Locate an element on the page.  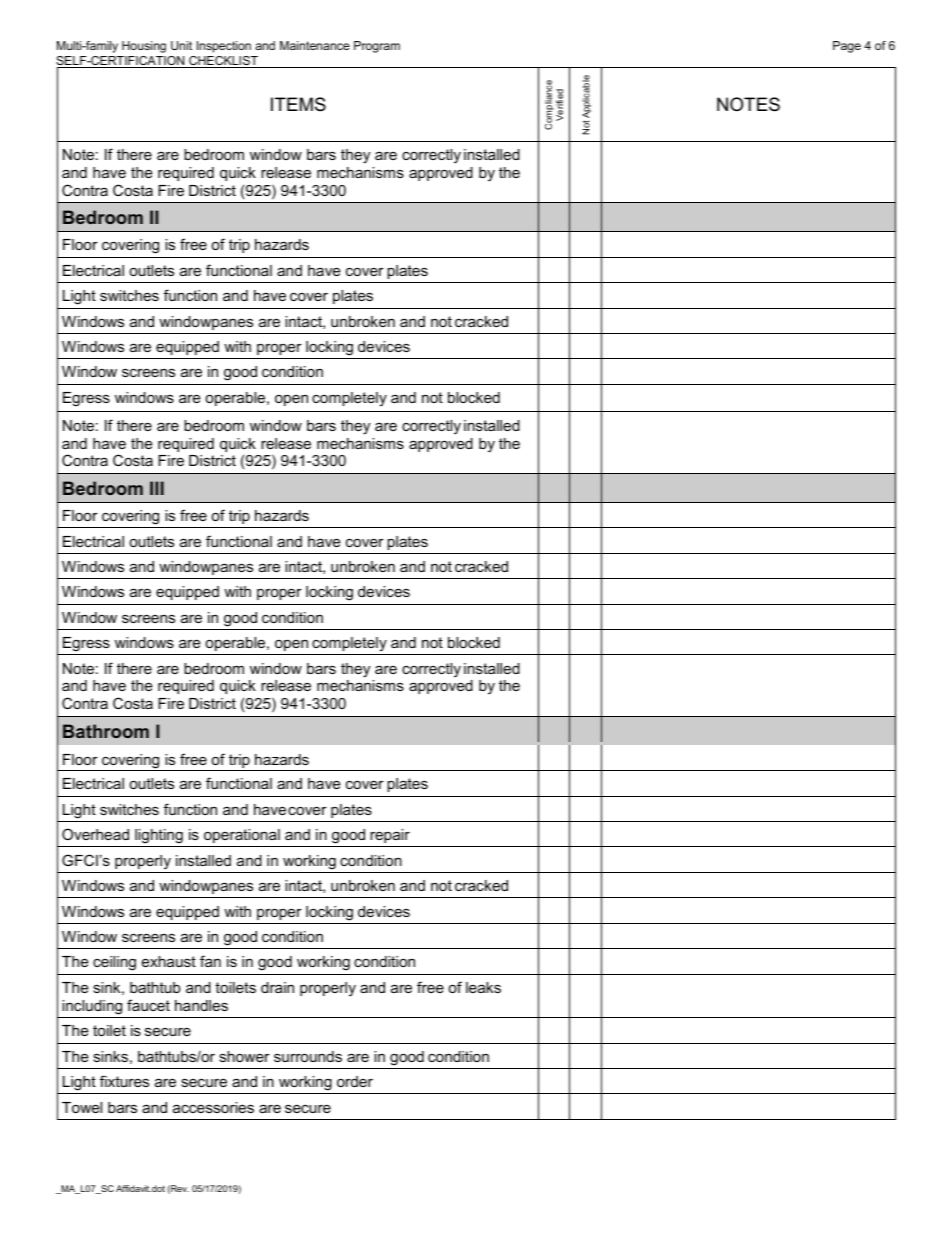
fixtures is located at coordinates (124, 1081).
